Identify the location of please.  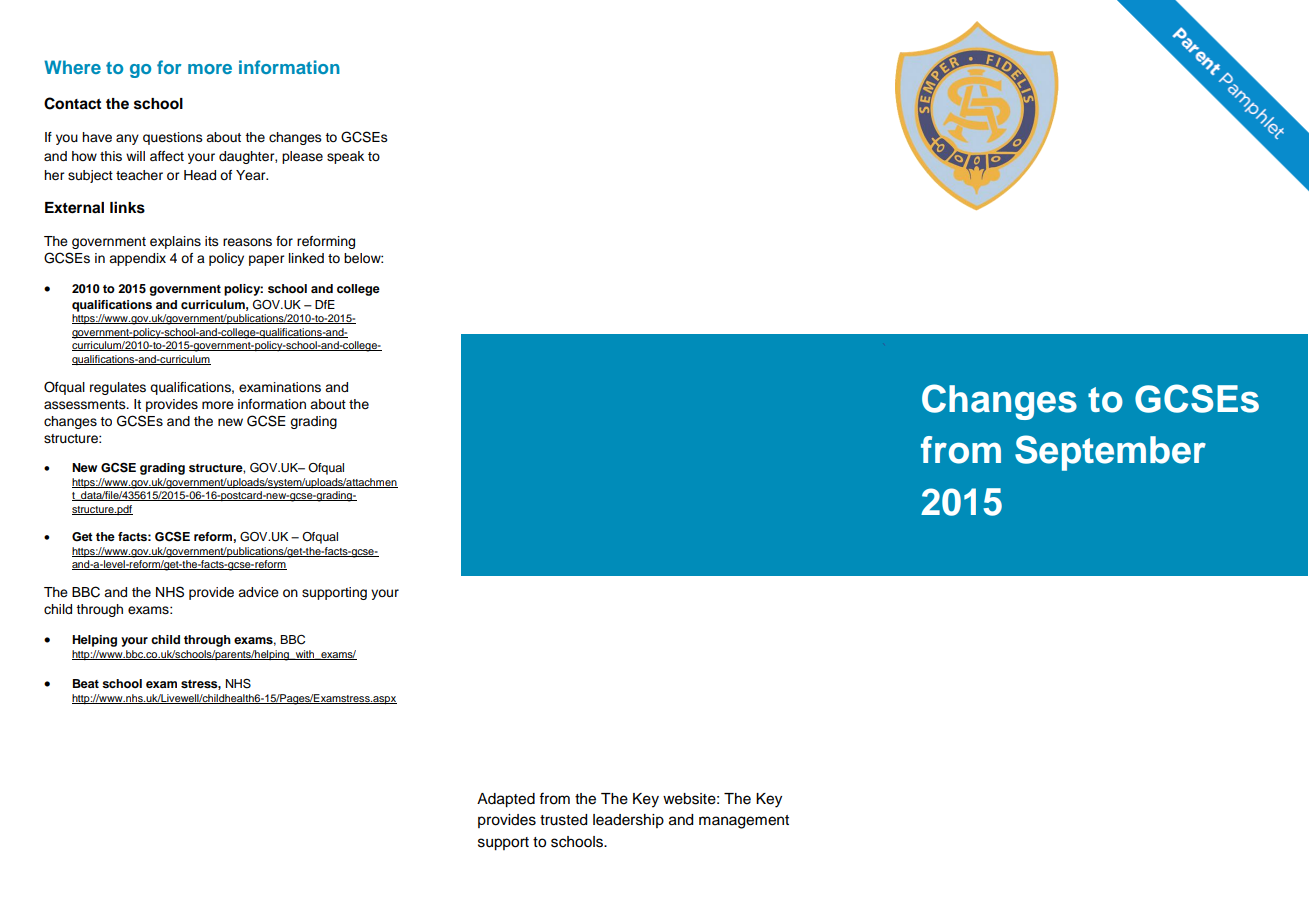
(302, 157).
